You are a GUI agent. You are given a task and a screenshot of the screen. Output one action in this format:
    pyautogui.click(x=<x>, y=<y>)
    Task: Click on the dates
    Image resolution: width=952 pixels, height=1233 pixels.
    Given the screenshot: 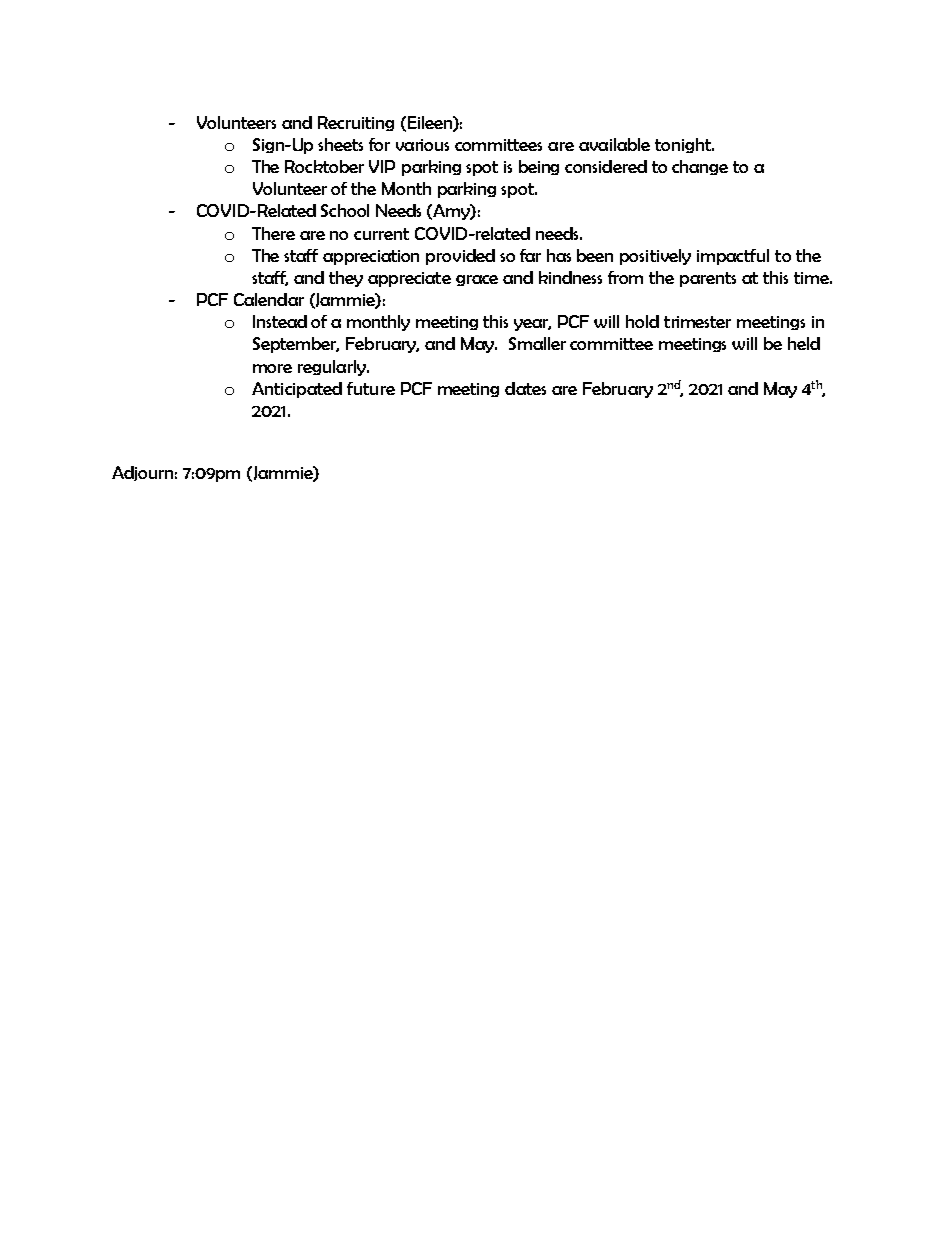 What is the action you would take?
    pyautogui.click(x=525, y=388)
